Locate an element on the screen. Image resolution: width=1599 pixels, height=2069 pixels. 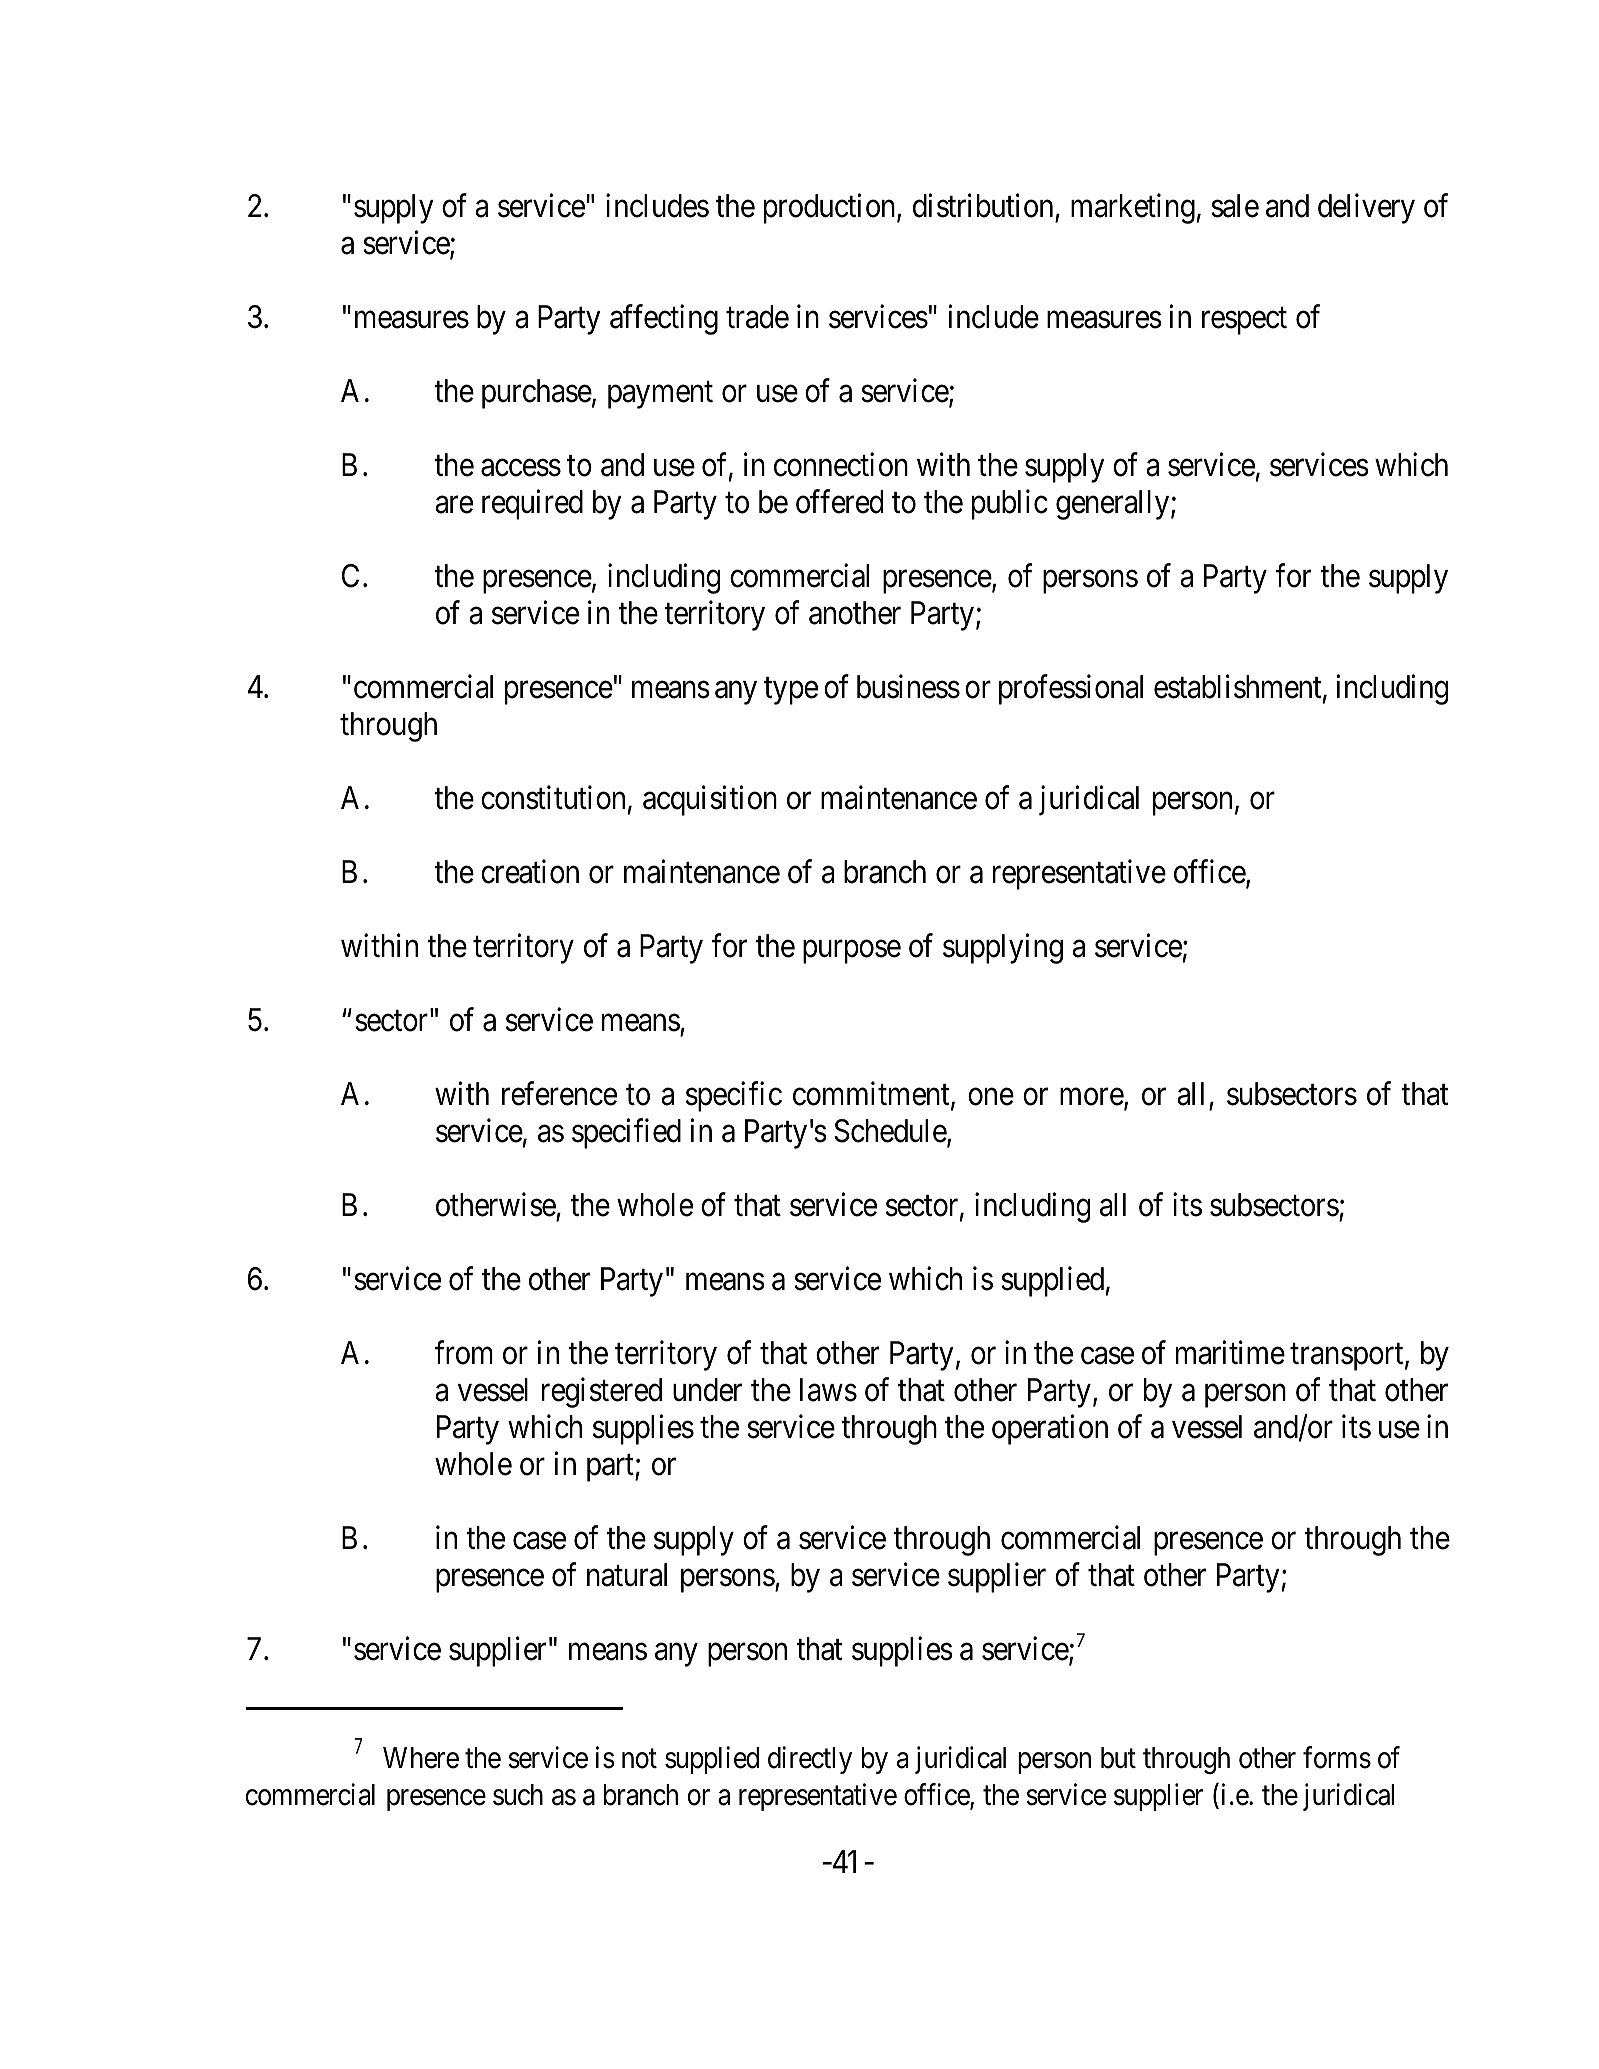
affecting is located at coordinates (664, 320).
